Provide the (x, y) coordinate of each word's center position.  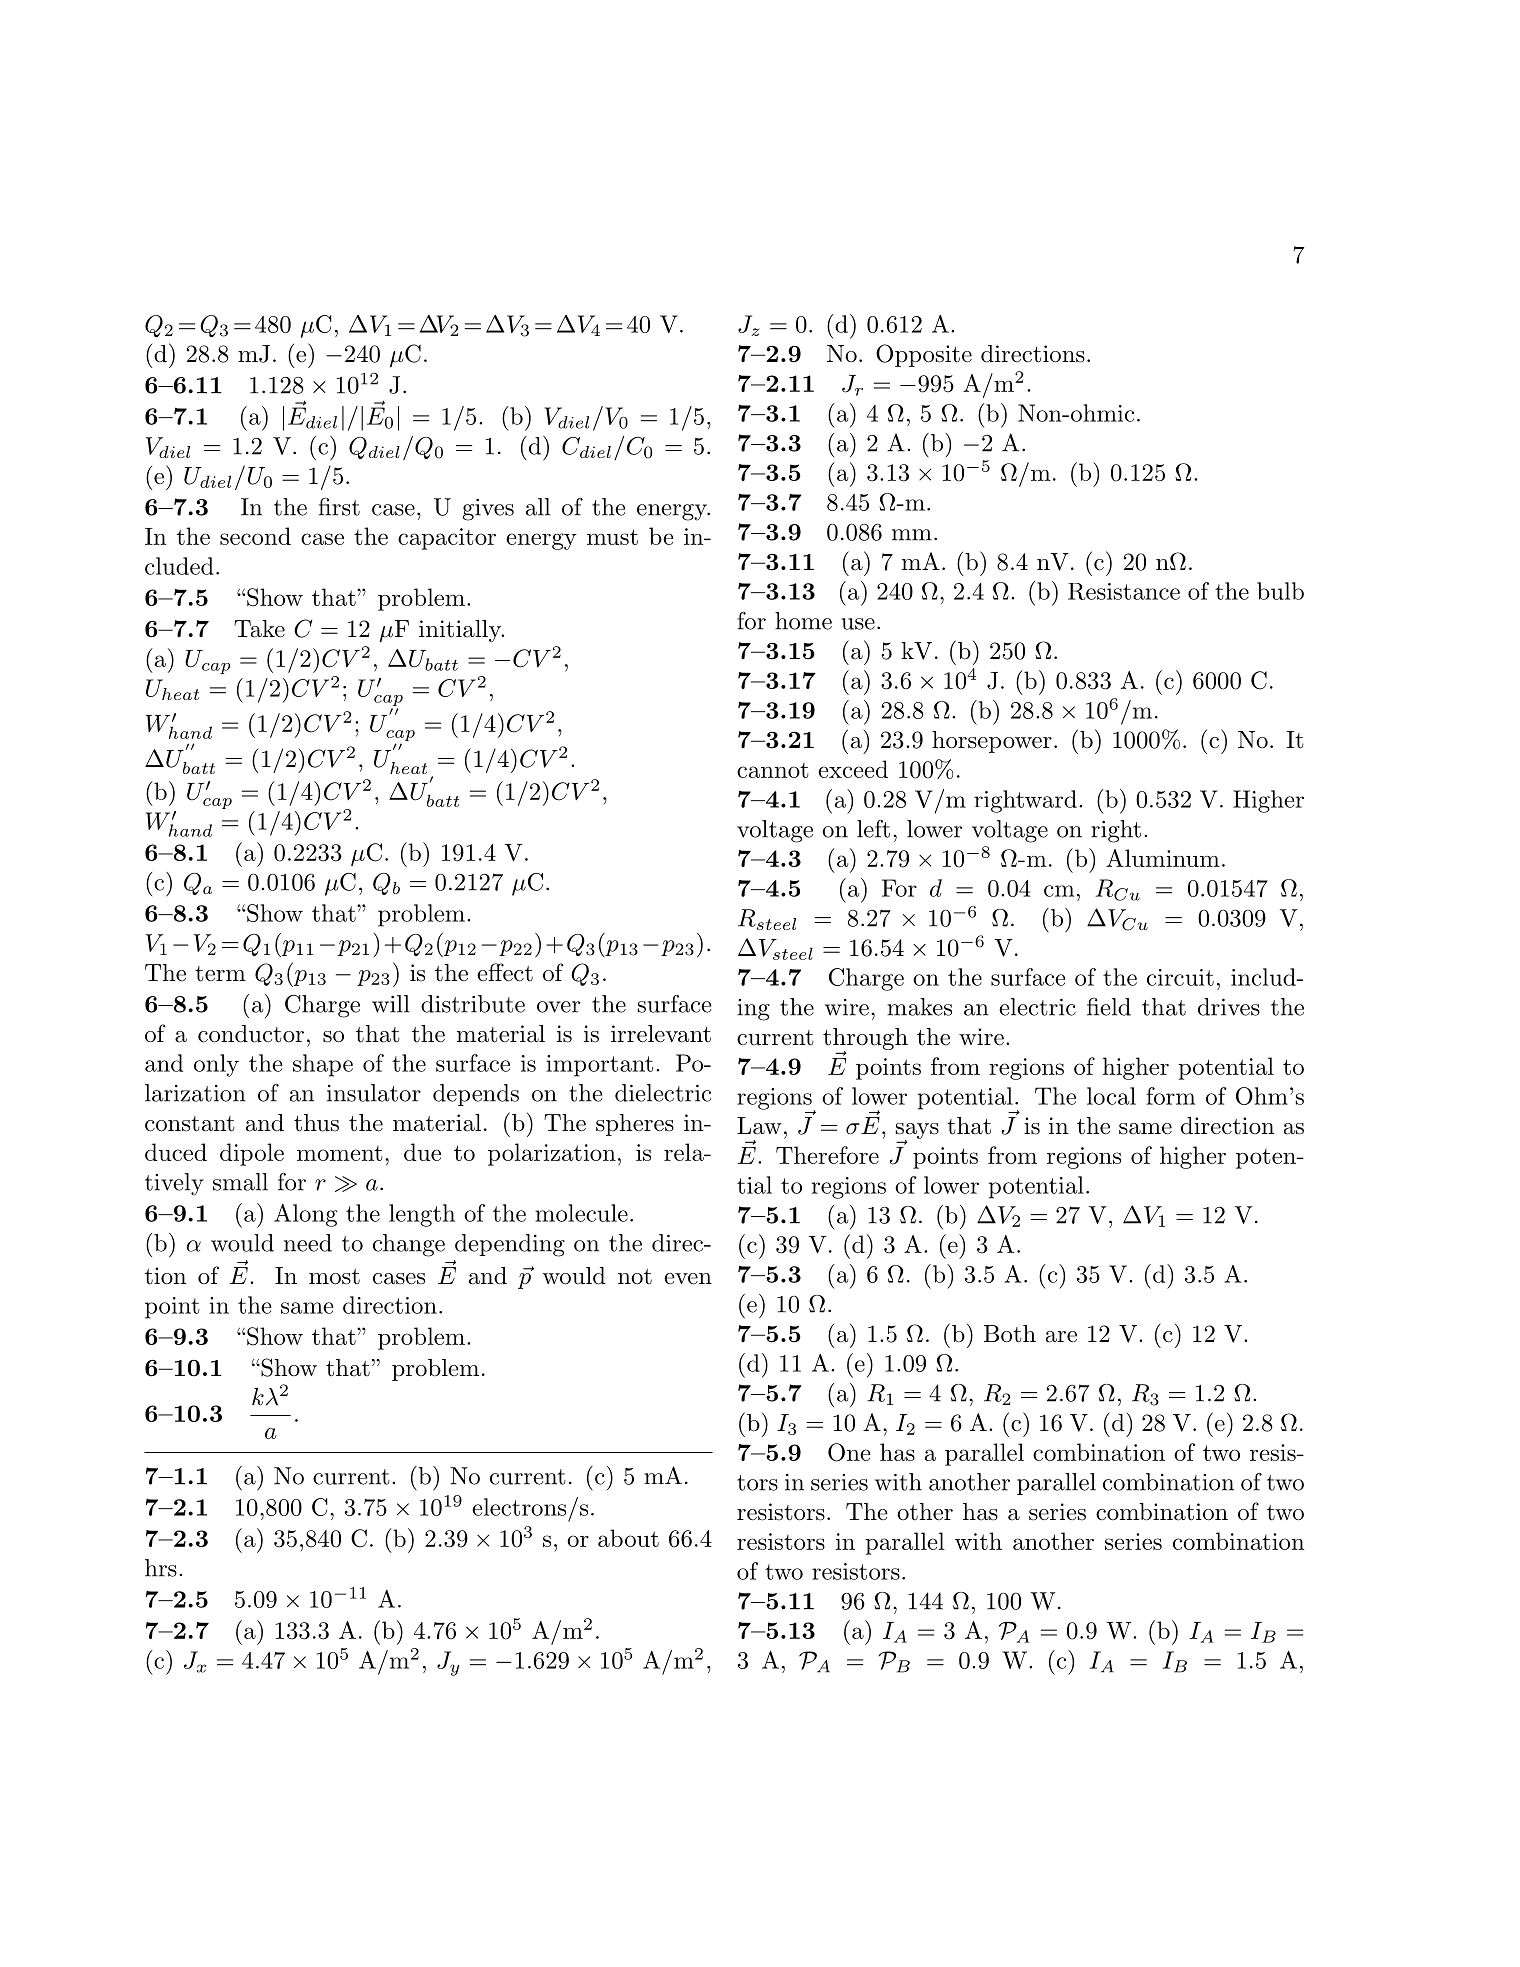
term (220, 974)
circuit (1180, 977)
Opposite (924, 355)
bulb (1280, 591)
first (339, 507)
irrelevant (661, 1034)
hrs (161, 1568)
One (849, 1452)
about (628, 1538)
